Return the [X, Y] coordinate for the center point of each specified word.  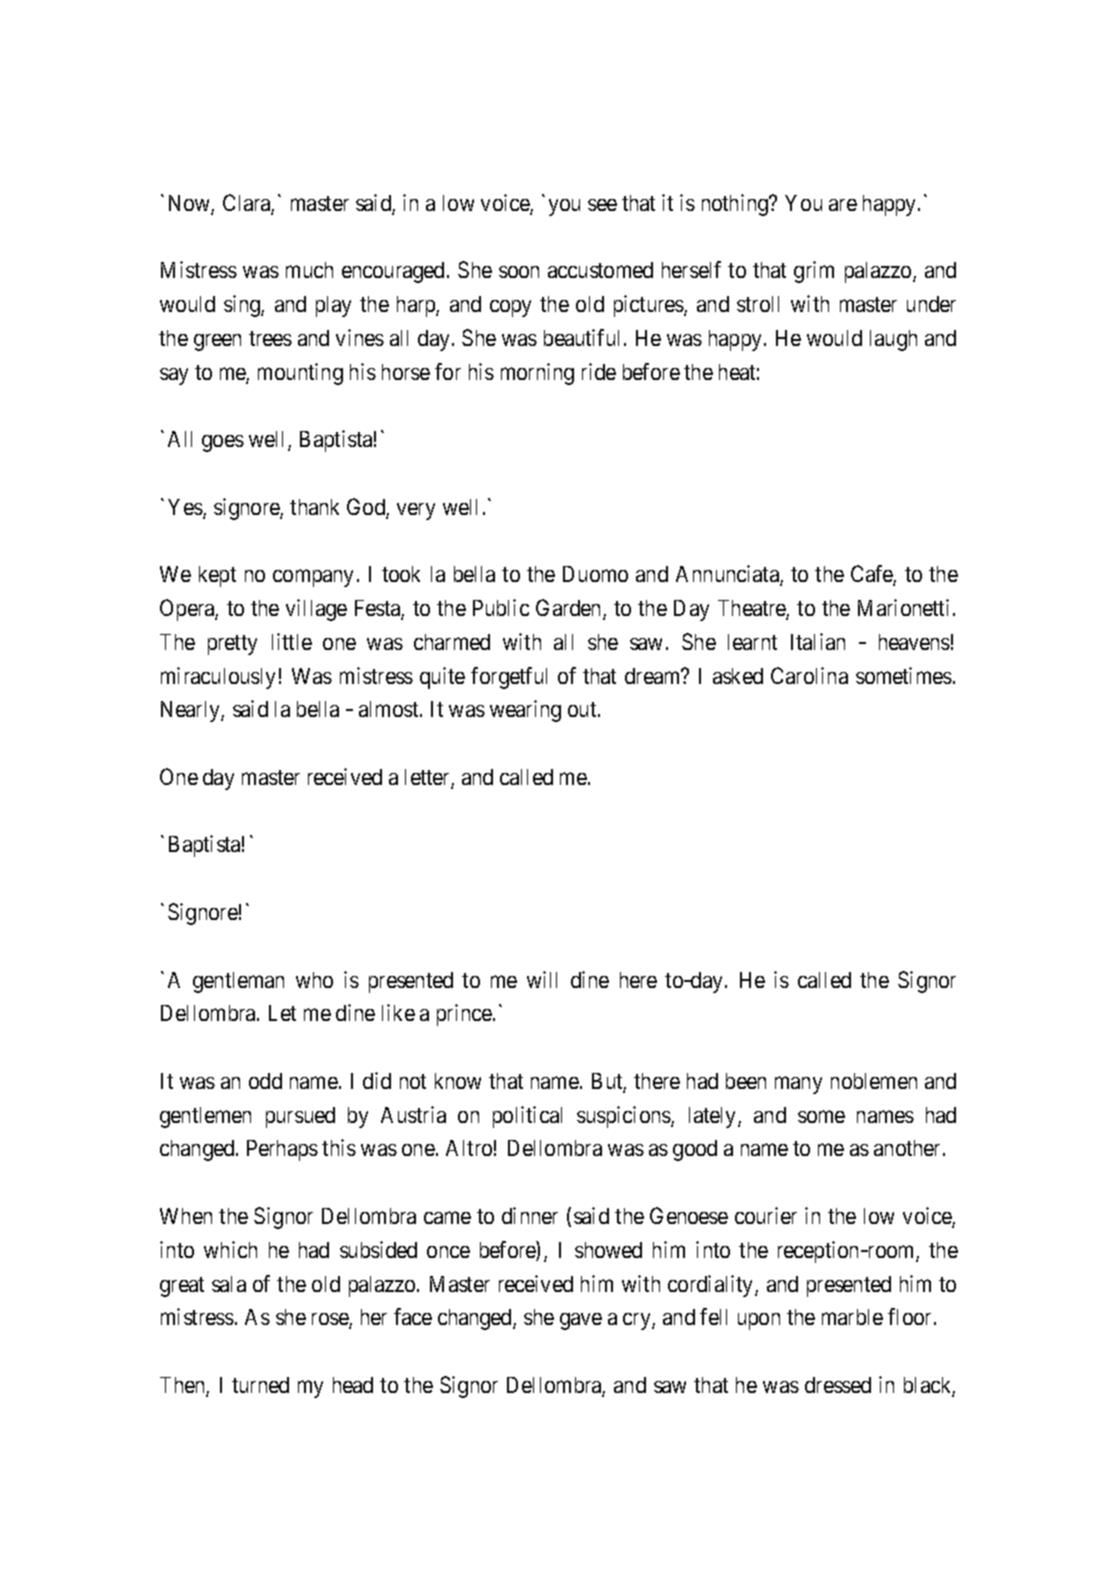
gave [581, 1321]
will [542, 979]
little [292, 641]
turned [260, 1385]
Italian [818, 641]
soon [519, 272]
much [309, 270]
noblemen [874, 1081]
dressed [838, 1385]
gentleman [238, 982]
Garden [570, 609]
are [843, 205]
